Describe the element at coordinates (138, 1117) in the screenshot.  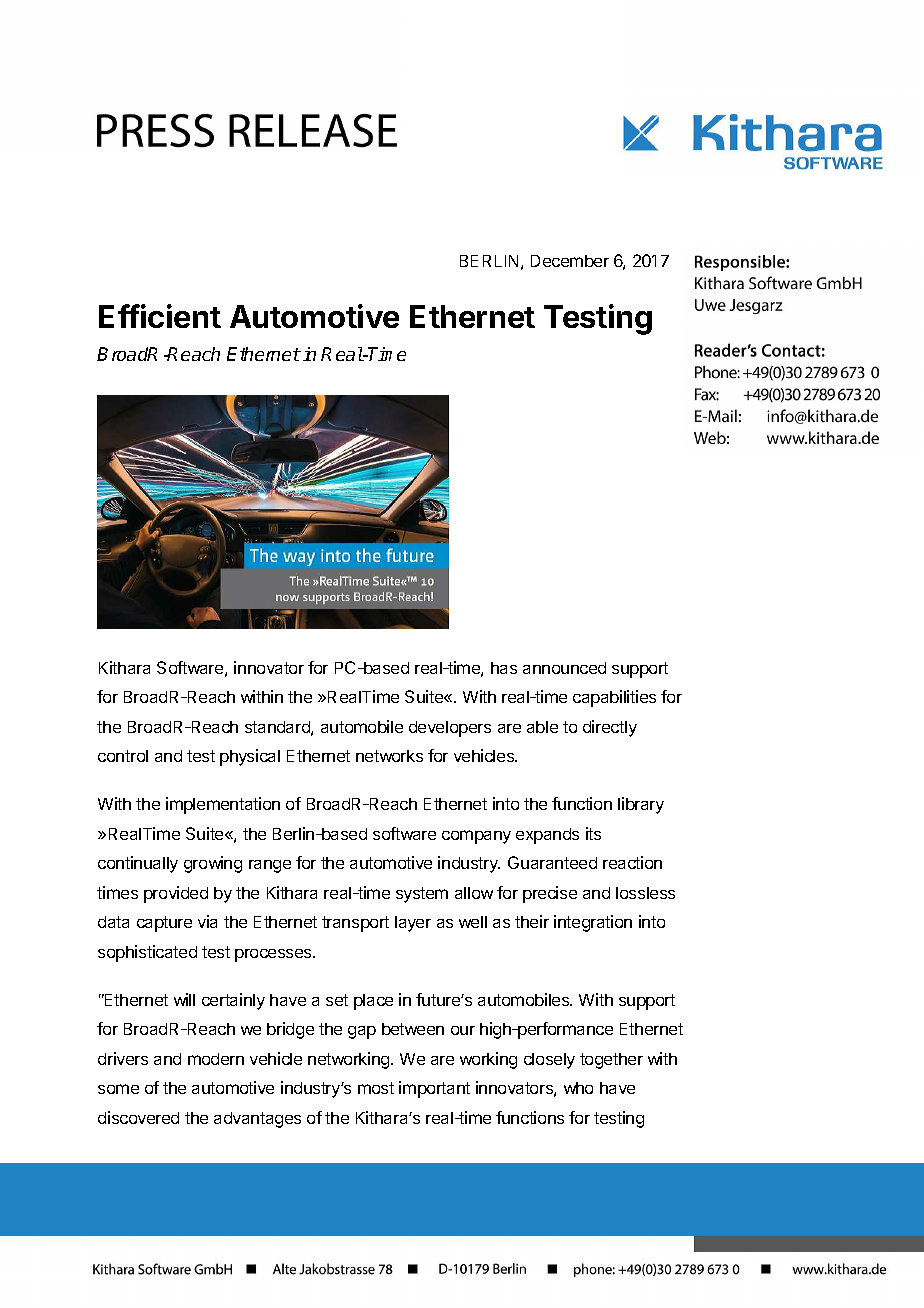
I see `discovered` at that location.
